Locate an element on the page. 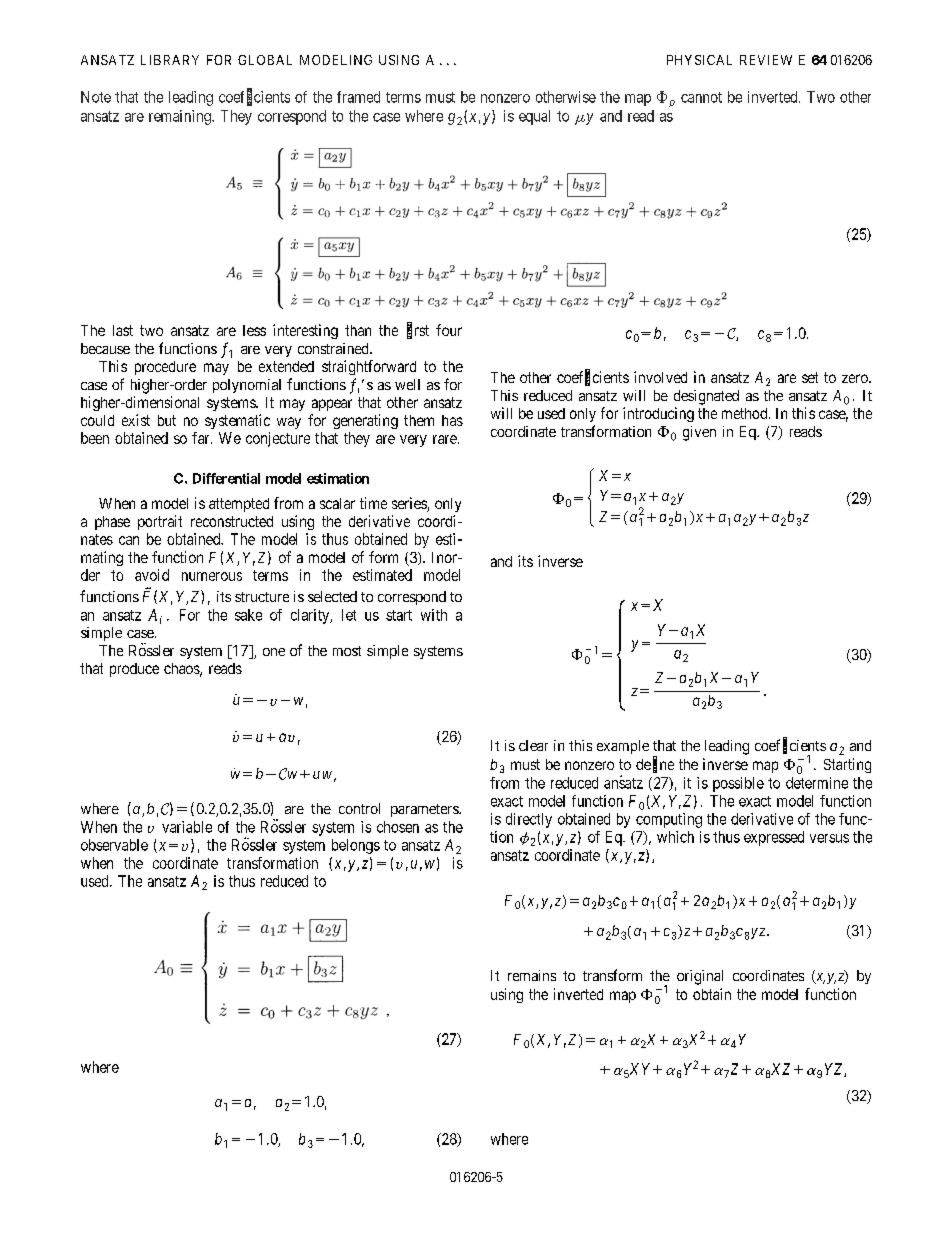  four is located at coordinates (449, 330).
